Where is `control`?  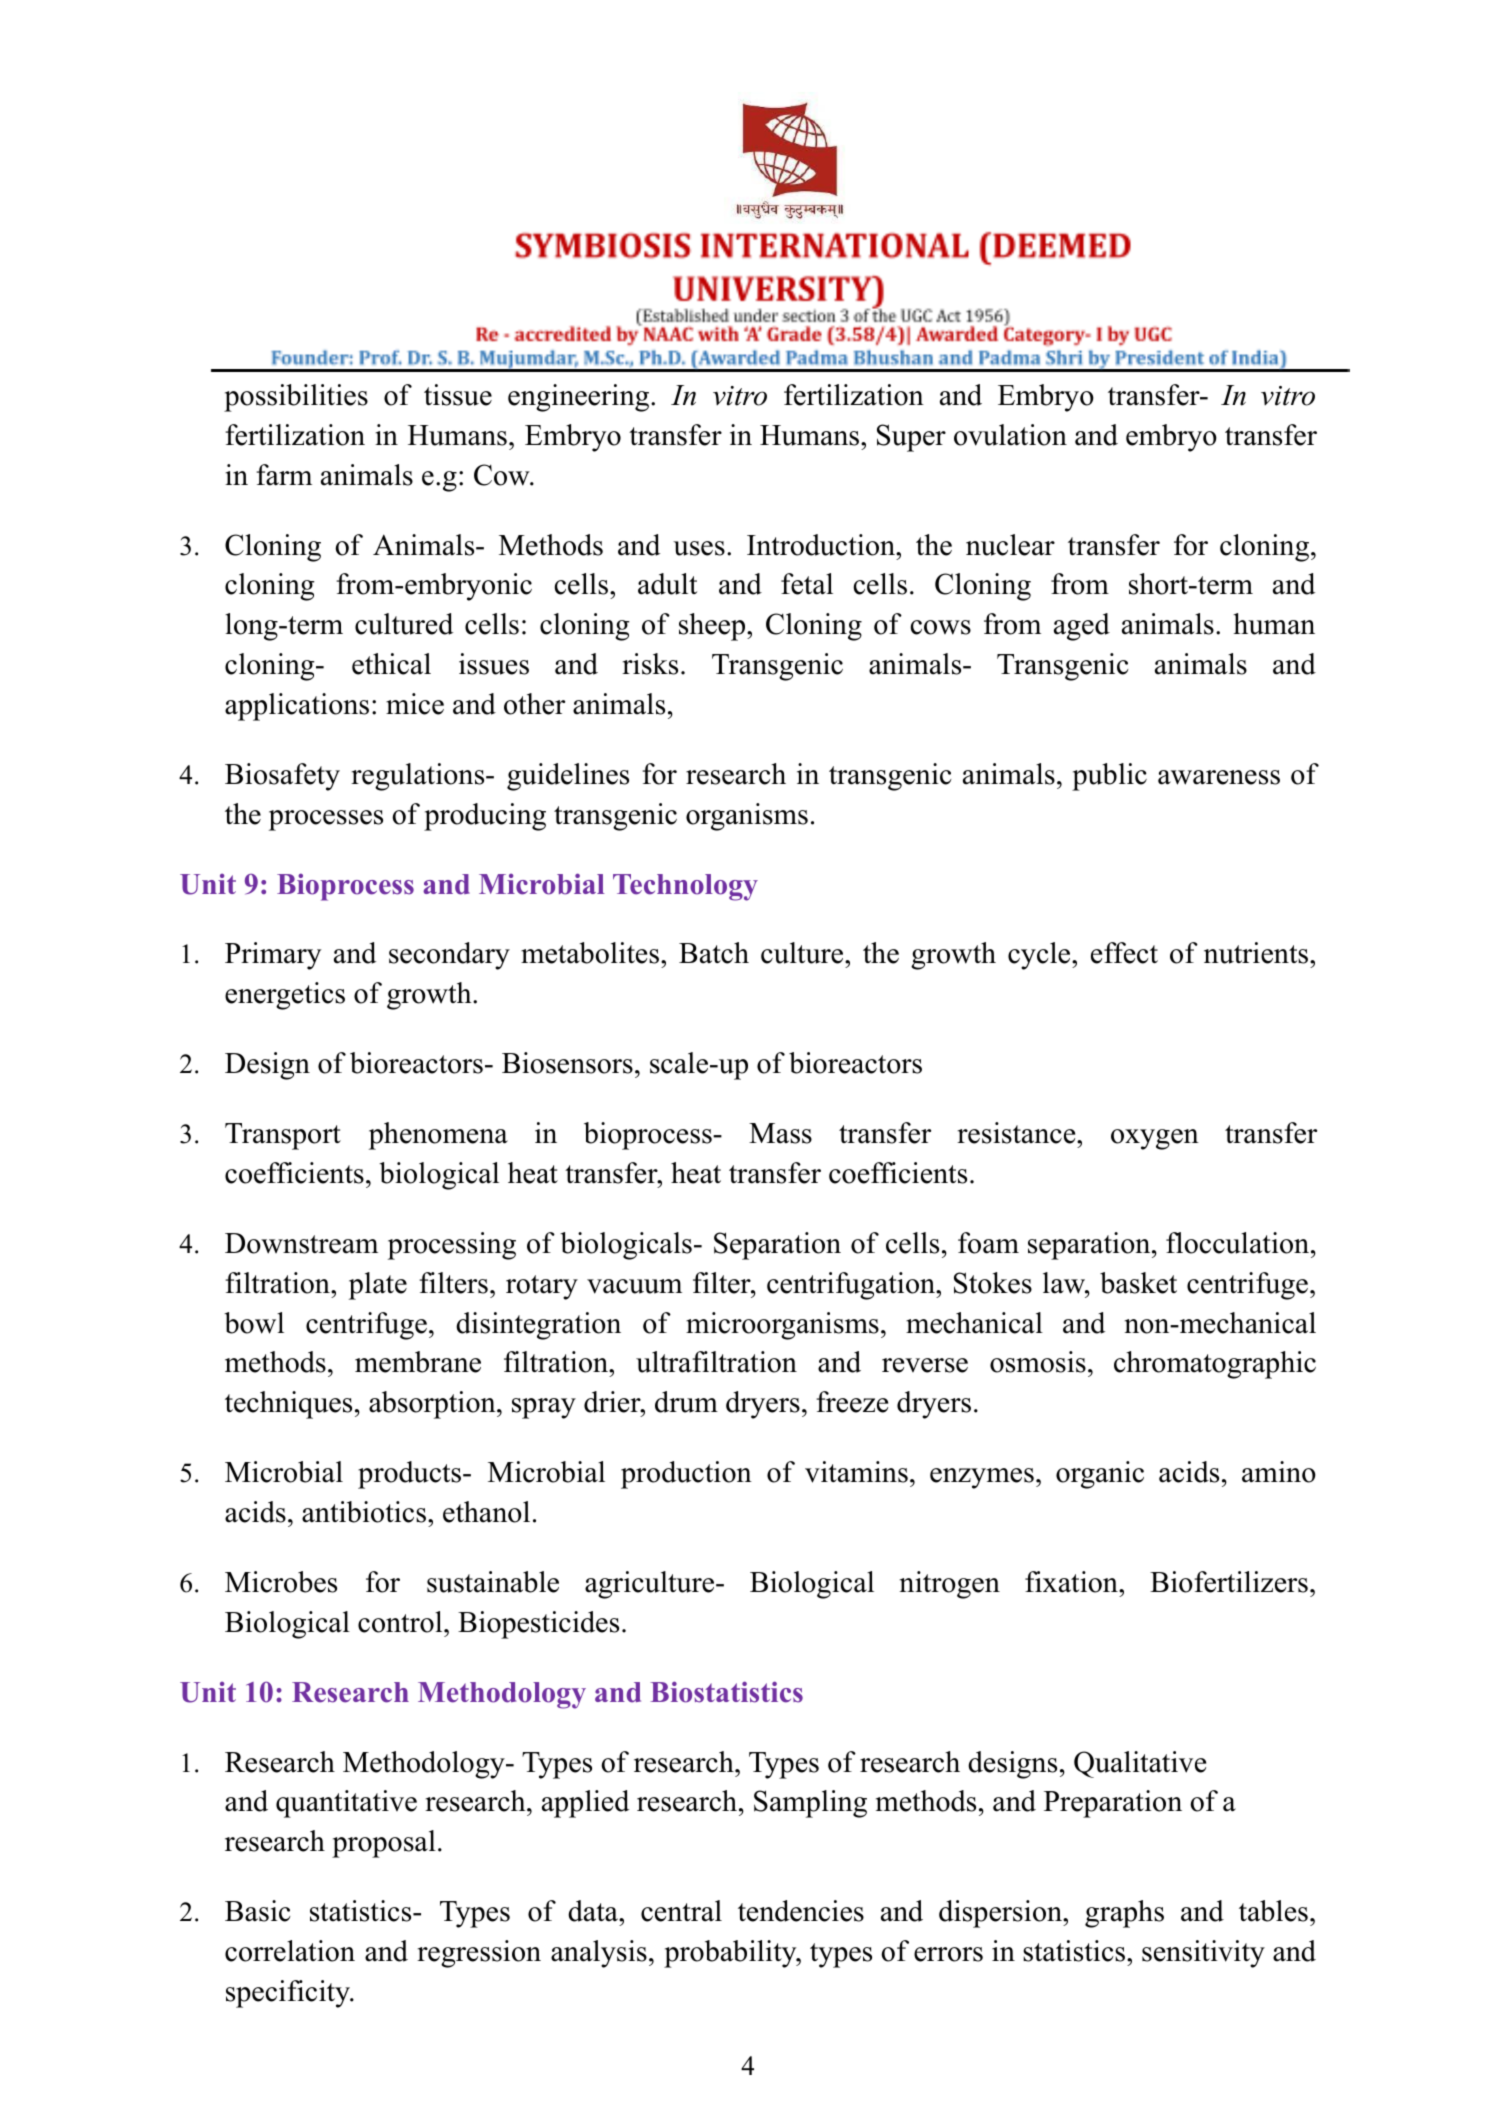
control is located at coordinates (401, 1622).
